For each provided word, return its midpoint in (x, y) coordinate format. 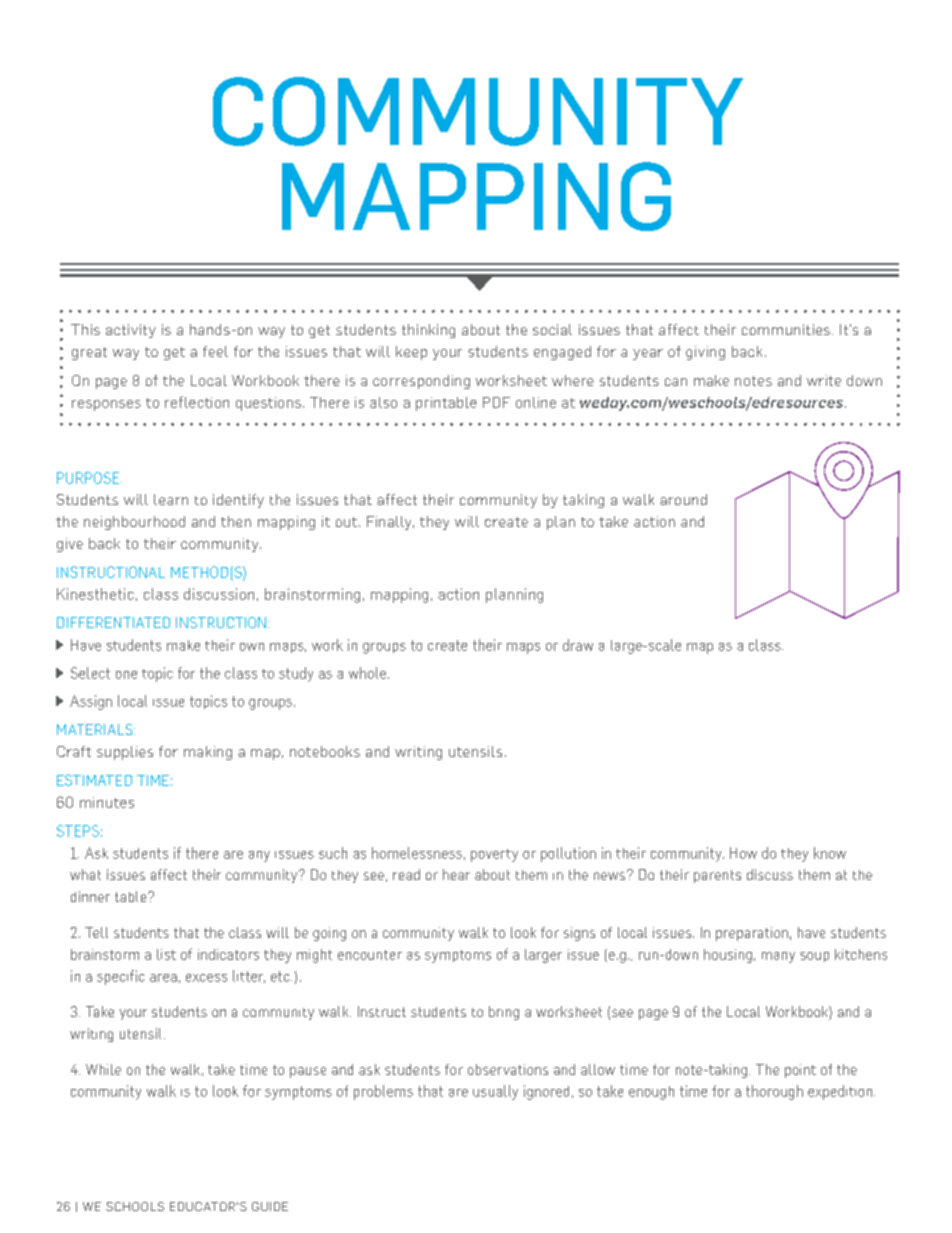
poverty (494, 855)
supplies (125, 753)
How (743, 853)
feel (215, 351)
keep (411, 353)
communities (786, 329)
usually (495, 1092)
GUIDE (270, 1206)
